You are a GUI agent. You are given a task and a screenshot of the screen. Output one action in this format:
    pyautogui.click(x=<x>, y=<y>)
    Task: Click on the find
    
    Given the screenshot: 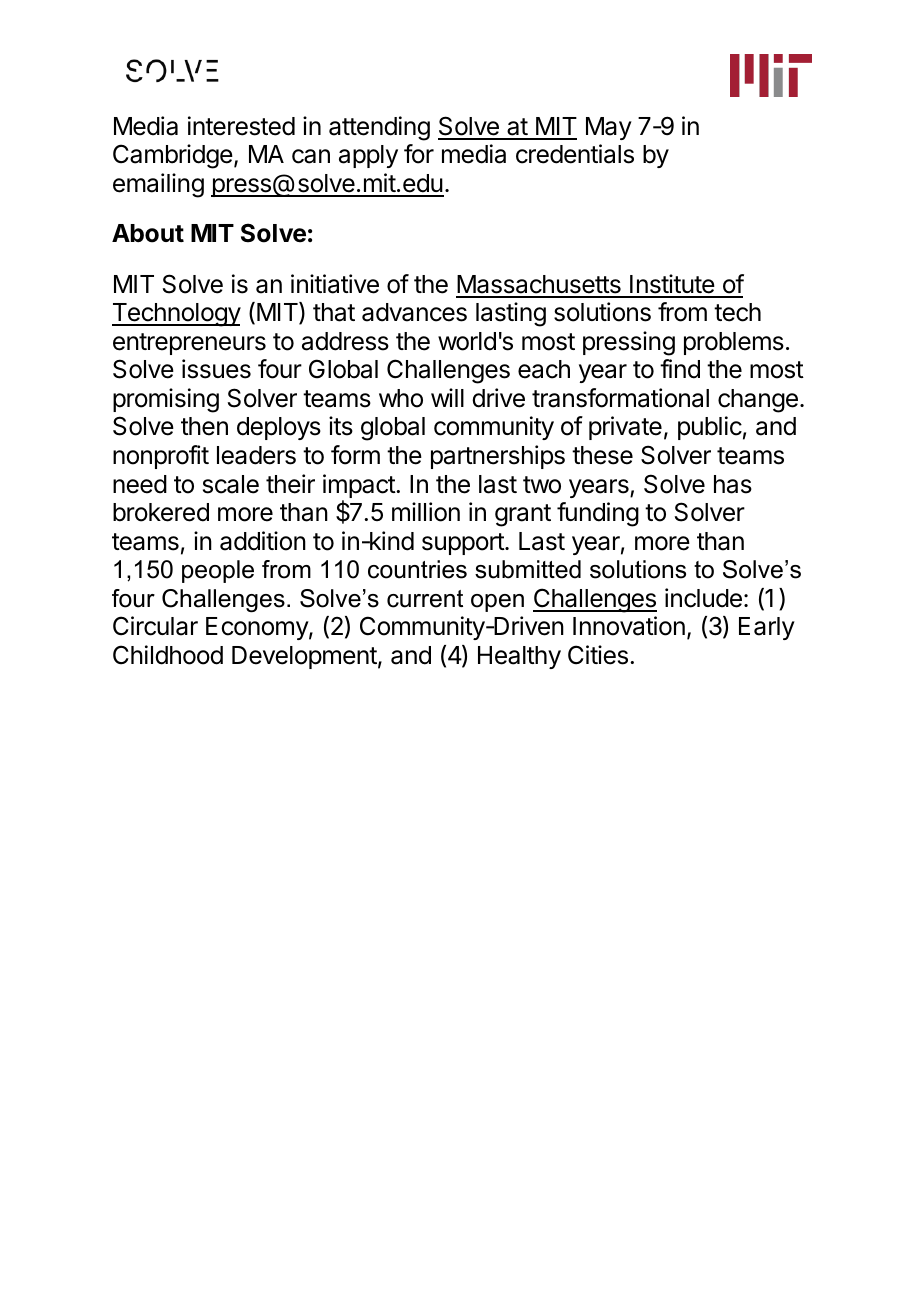 What is the action you would take?
    pyautogui.click(x=680, y=369)
